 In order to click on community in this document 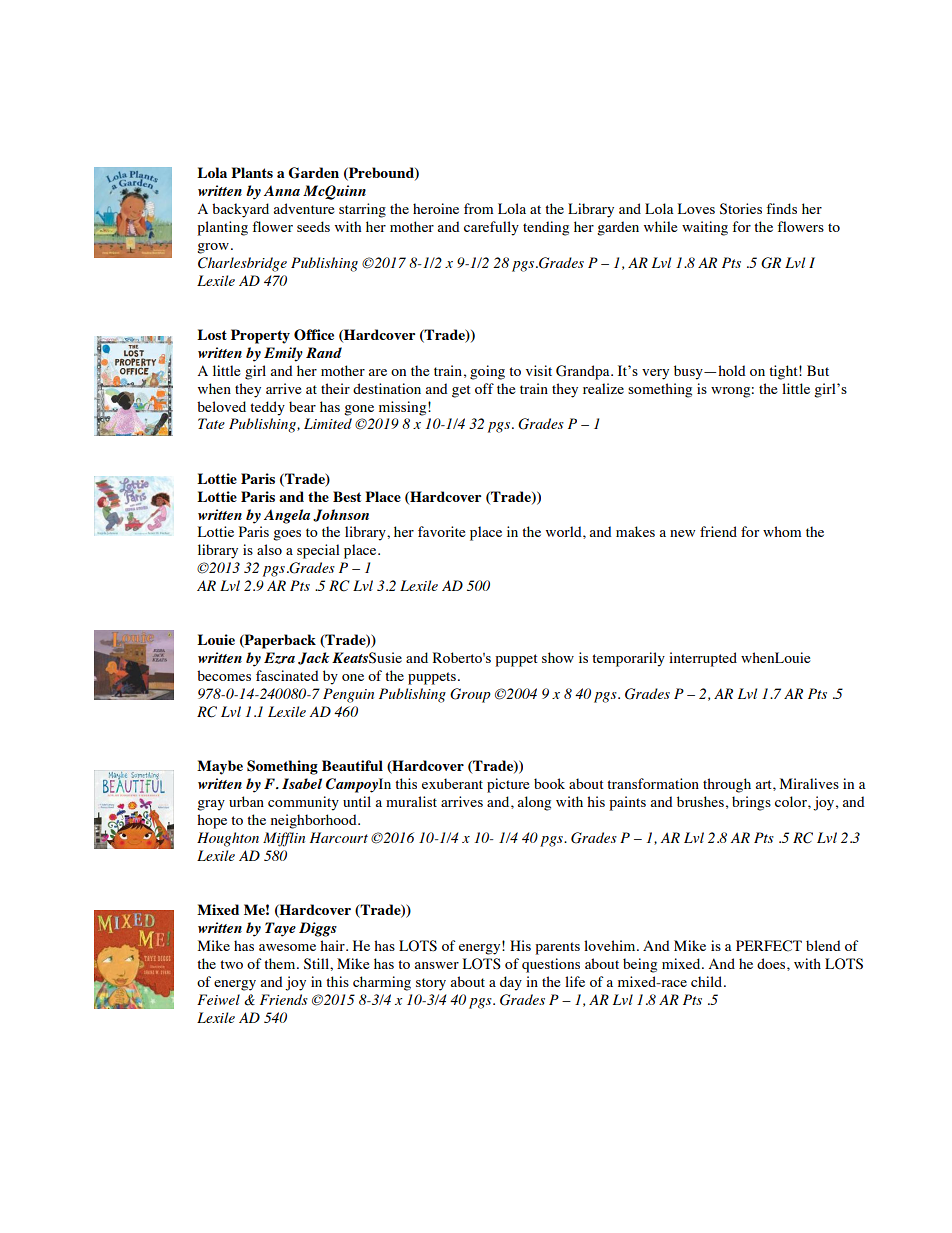, I will do `click(303, 803)`.
